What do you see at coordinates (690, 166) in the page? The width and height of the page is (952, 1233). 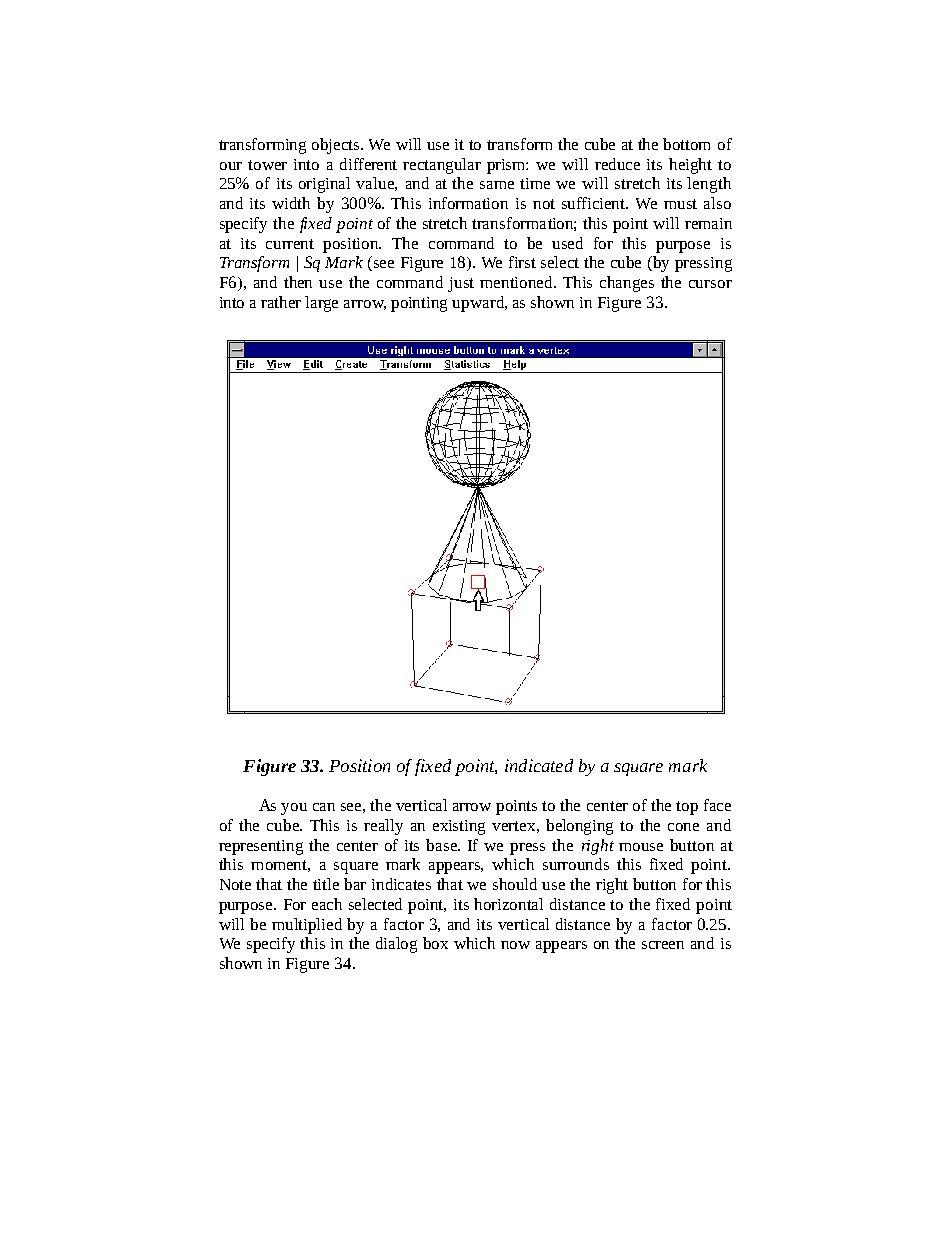 I see `height` at bounding box center [690, 166].
